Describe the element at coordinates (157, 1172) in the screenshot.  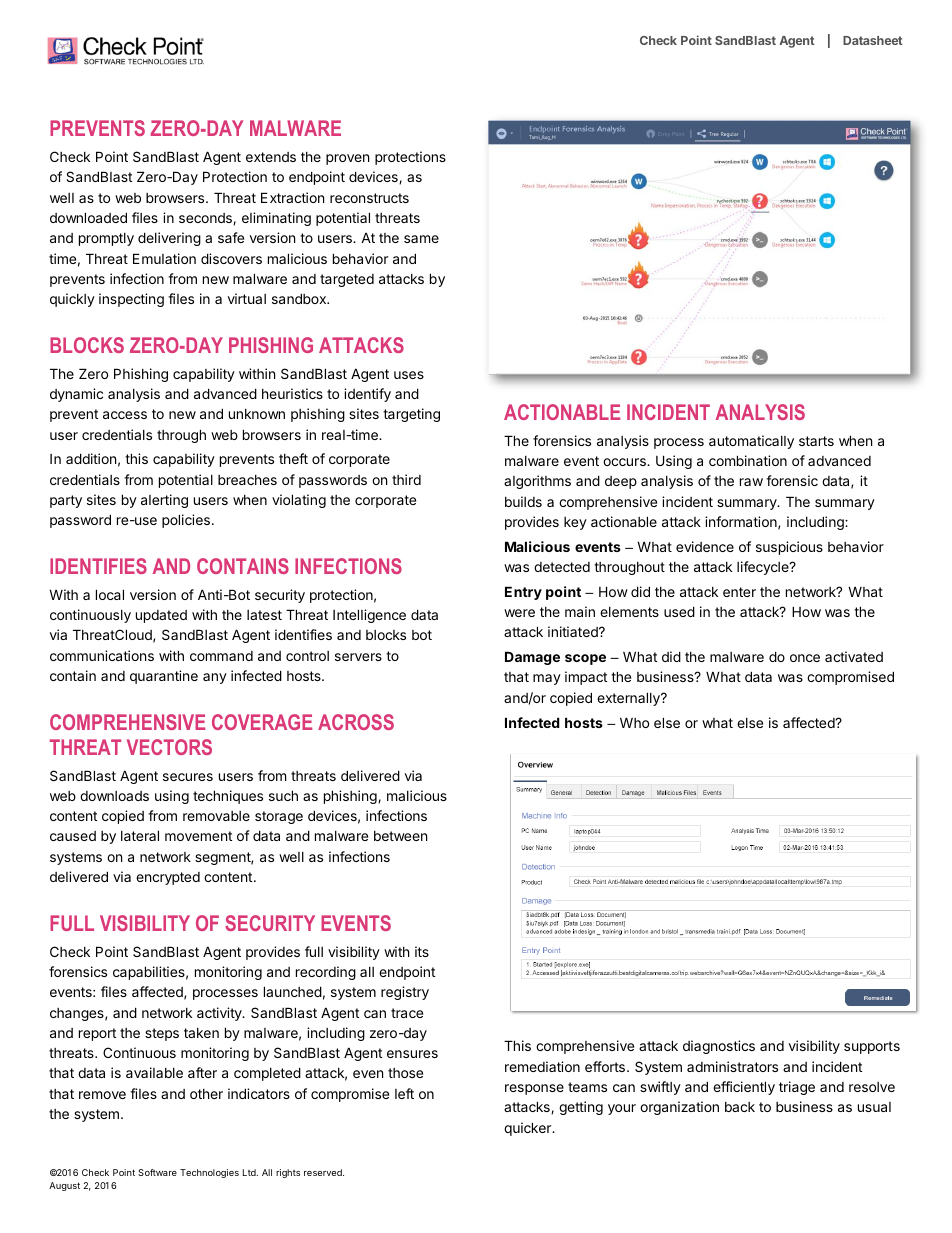
I see `Software` at that location.
